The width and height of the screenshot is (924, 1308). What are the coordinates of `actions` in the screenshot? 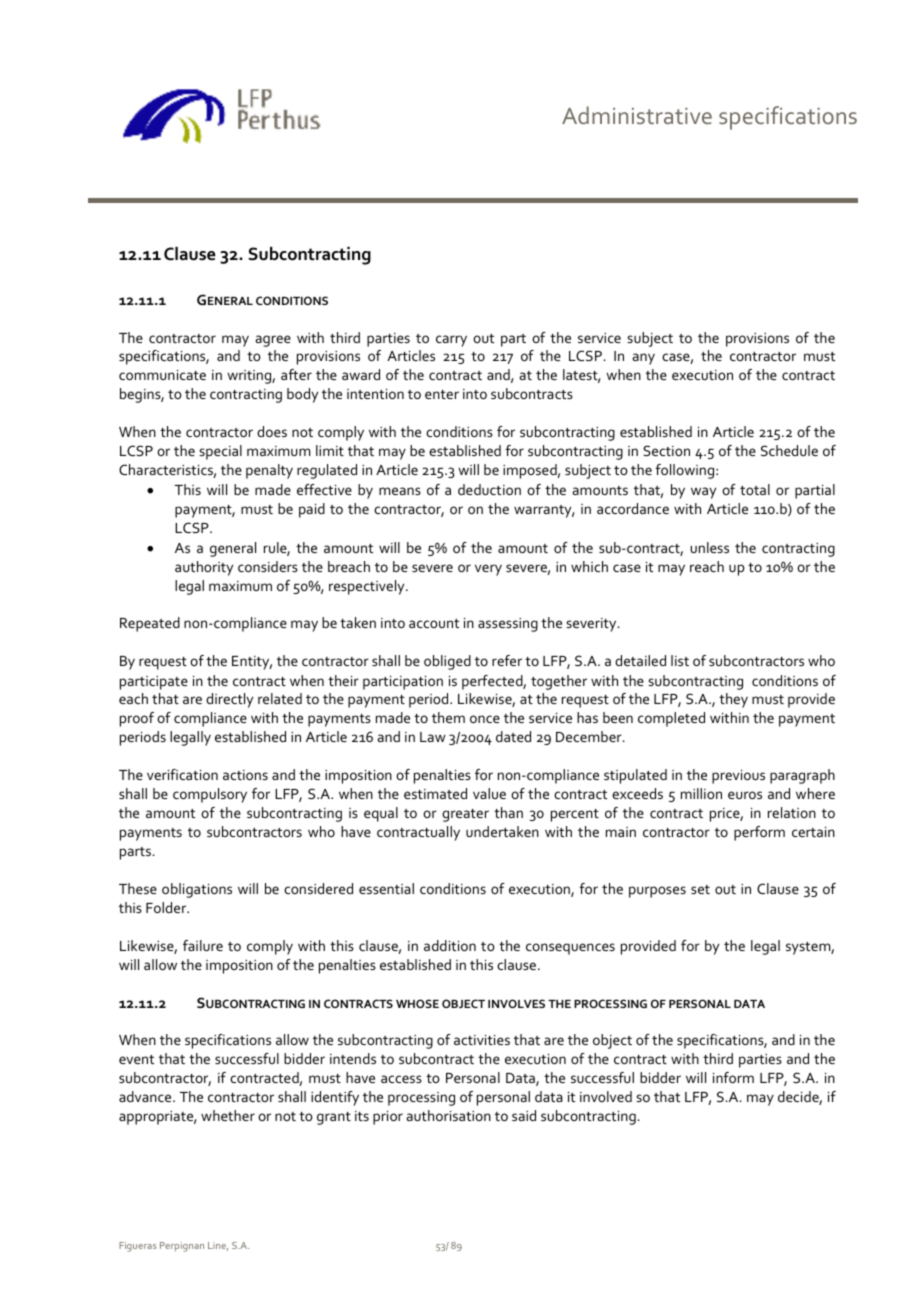 It's located at (245, 775).
